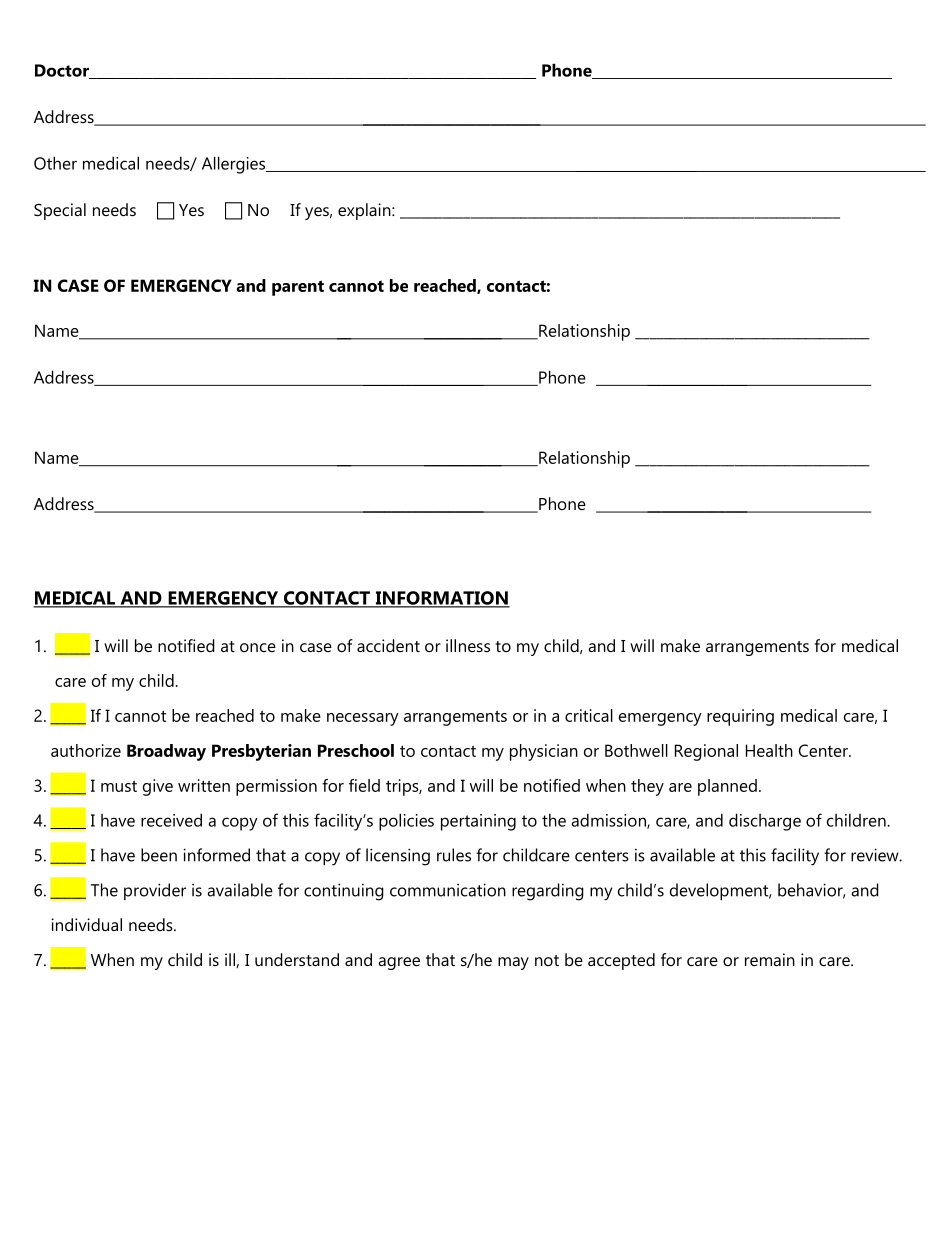 Image resolution: width=952 pixels, height=1233 pixels. I want to click on INFORMATION, so click(441, 599).
